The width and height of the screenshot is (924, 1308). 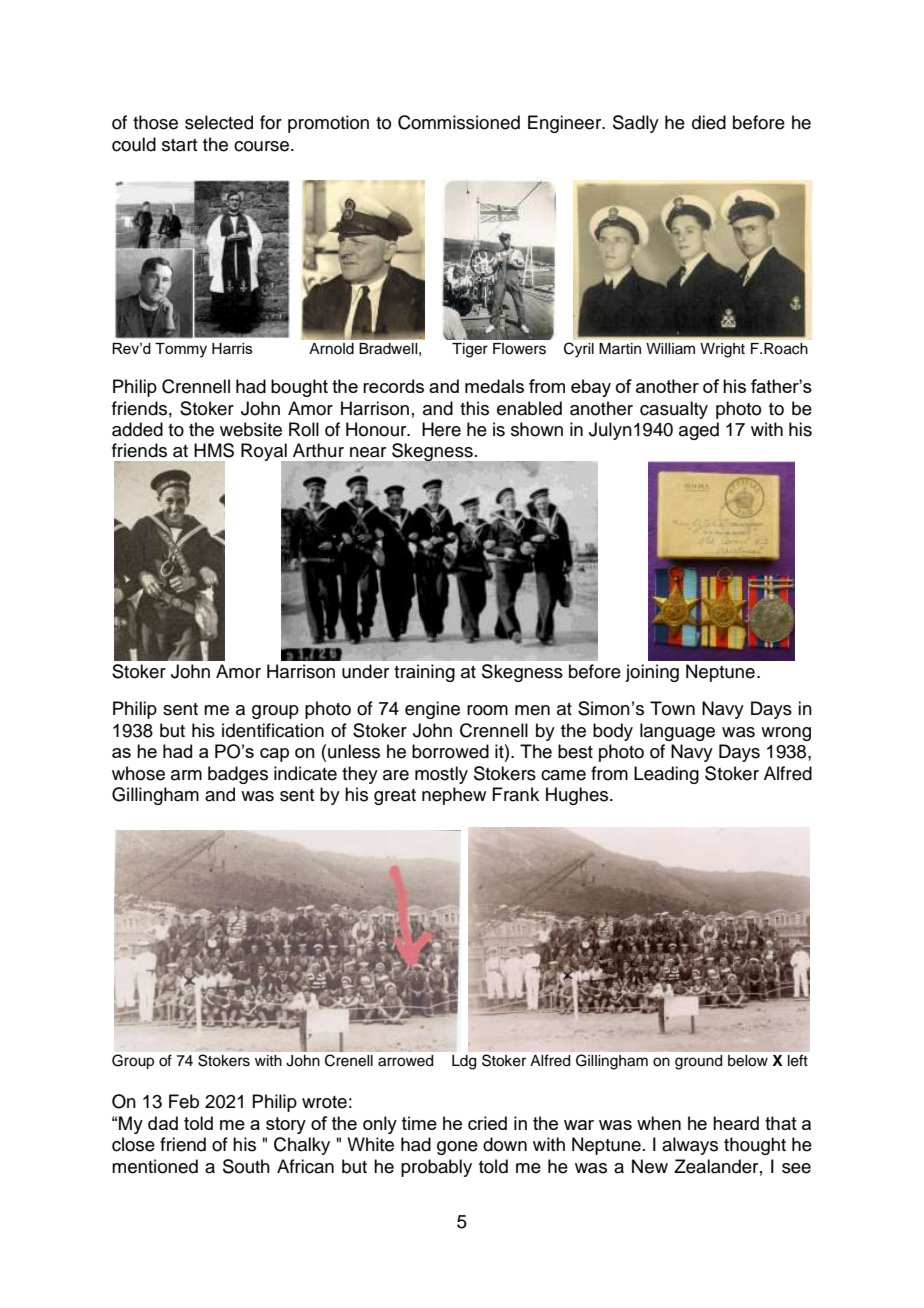 What do you see at coordinates (246, 1166) in the screenshot?
I see `South` at bounding box center [246, 1166].
